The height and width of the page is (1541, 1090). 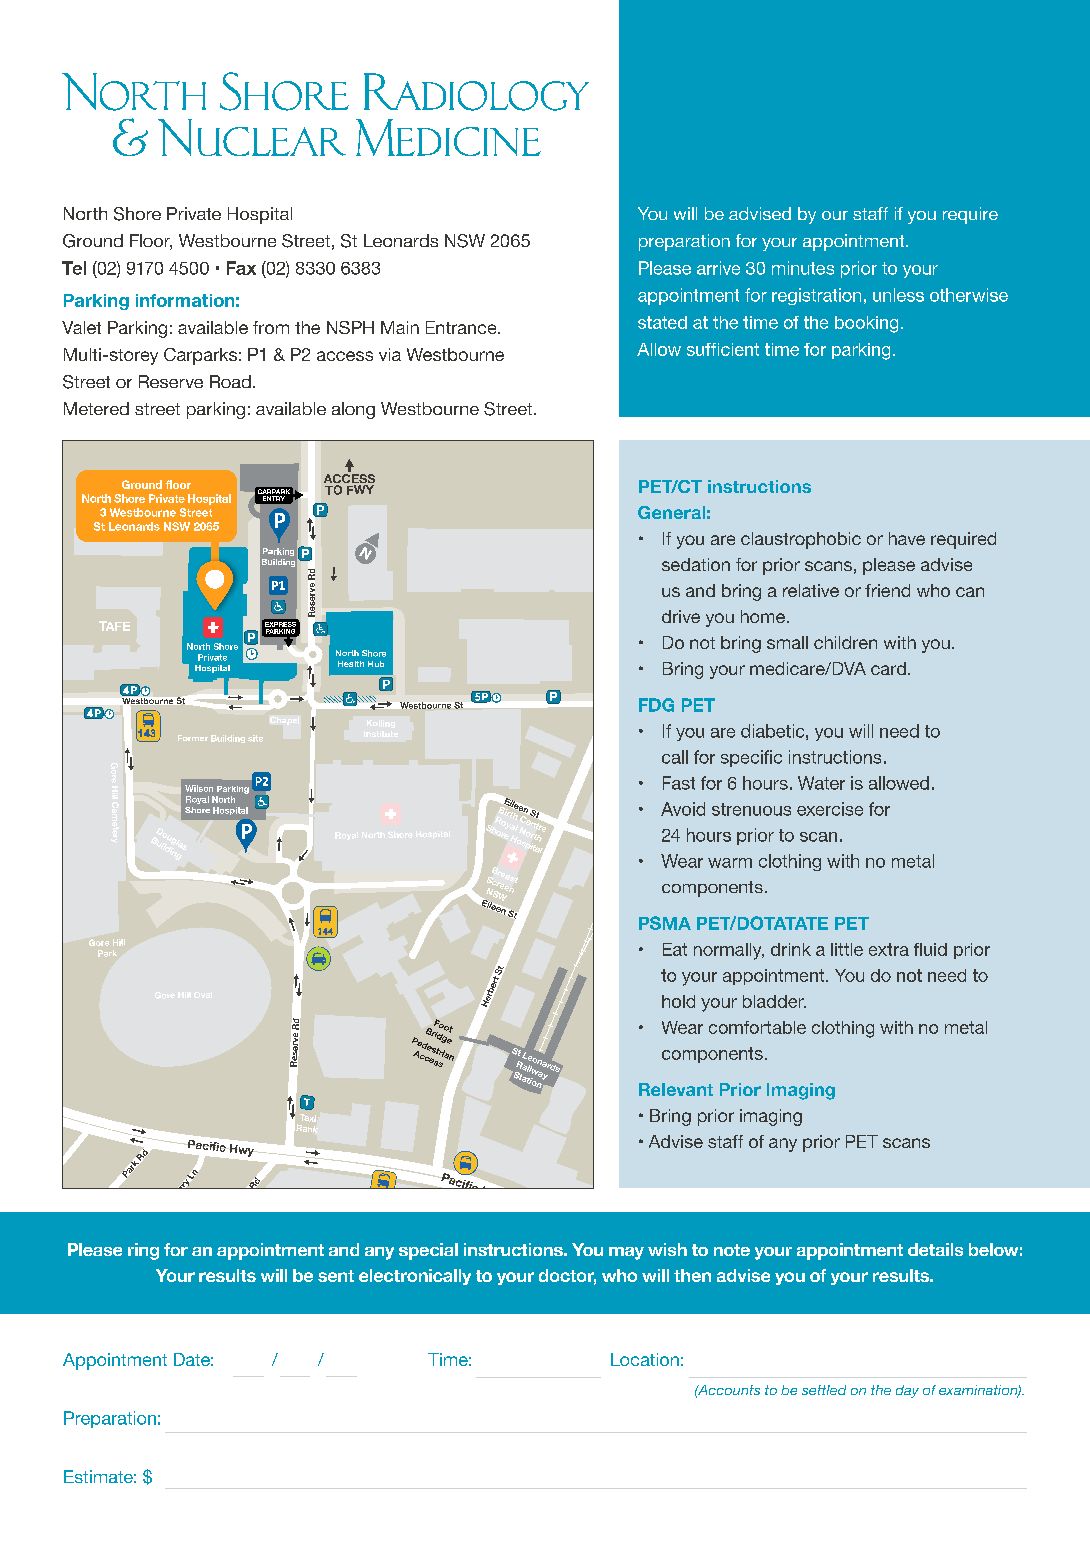 I want to click on Location, so click(x=645, y=1359).
